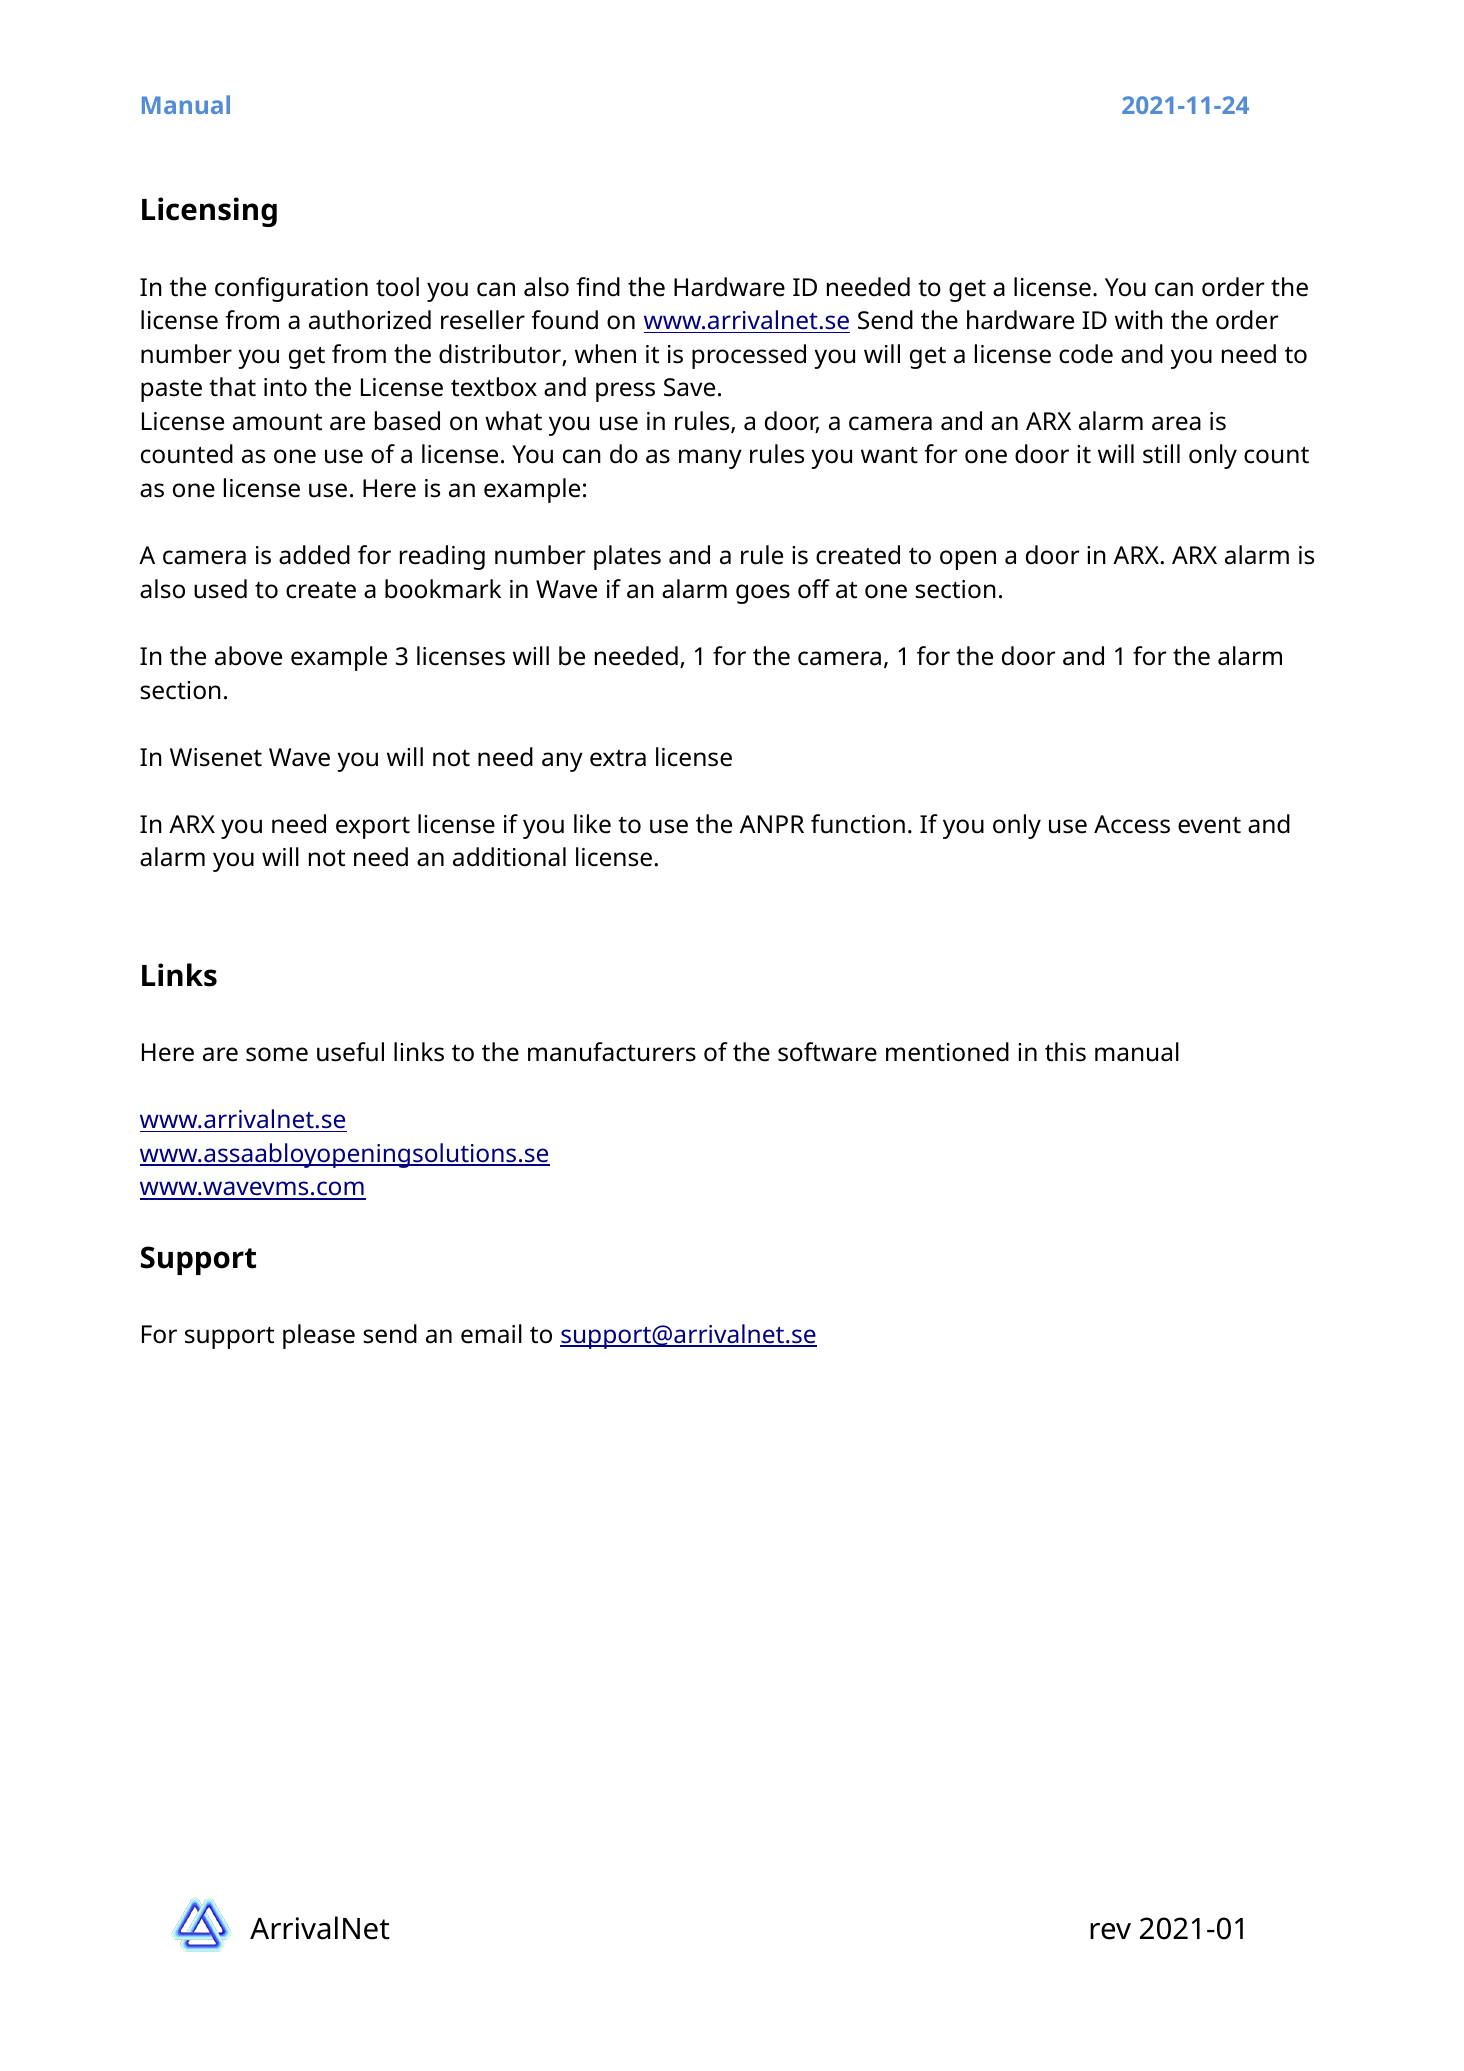 The width and height of the screenshot is (1464, 2071). I want to click on this, so click(1065, 1052).
